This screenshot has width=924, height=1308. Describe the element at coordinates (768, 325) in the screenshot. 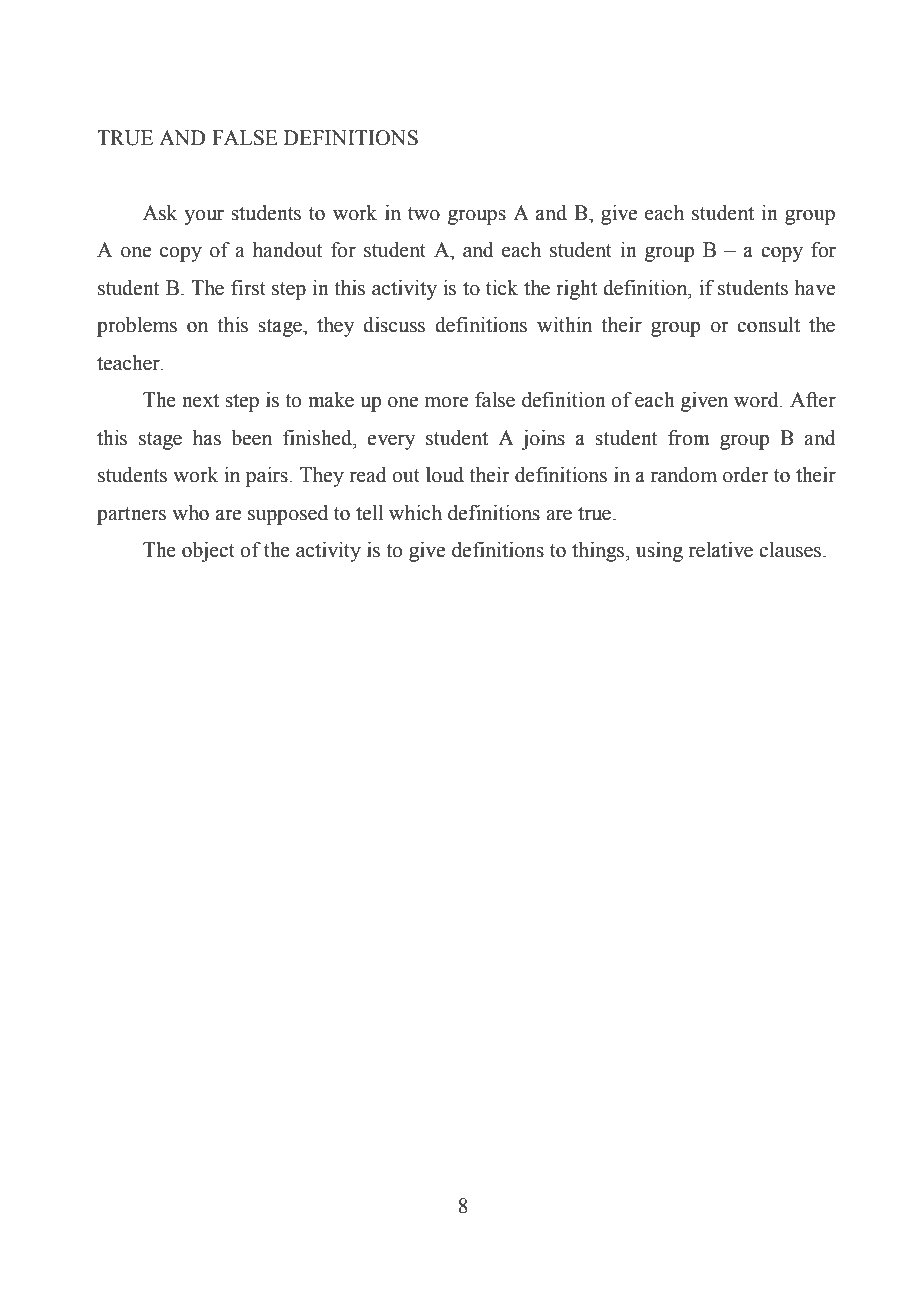

I see `consult` at that location.
